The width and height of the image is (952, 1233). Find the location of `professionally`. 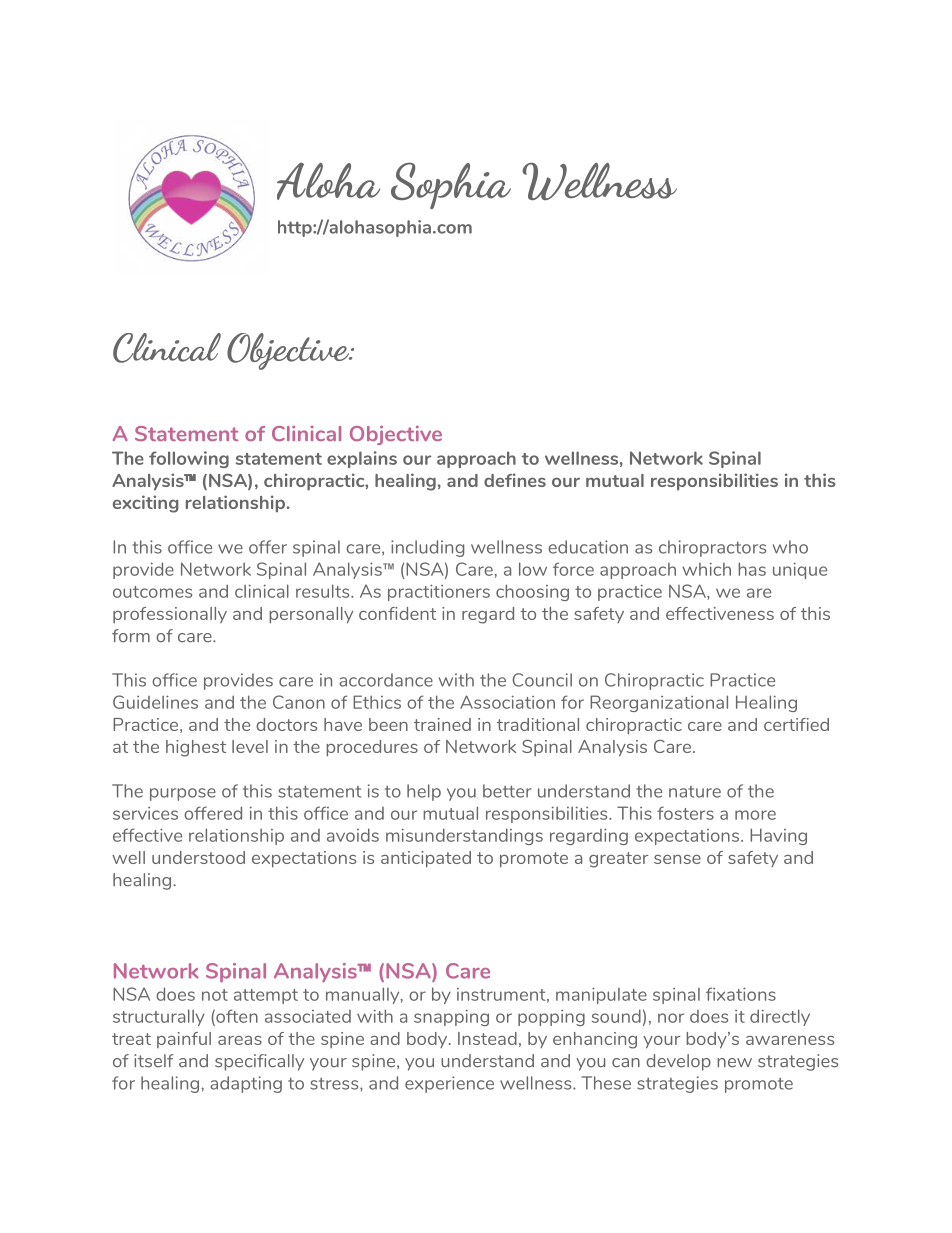

professionally is located at coordinates (170, 615).
